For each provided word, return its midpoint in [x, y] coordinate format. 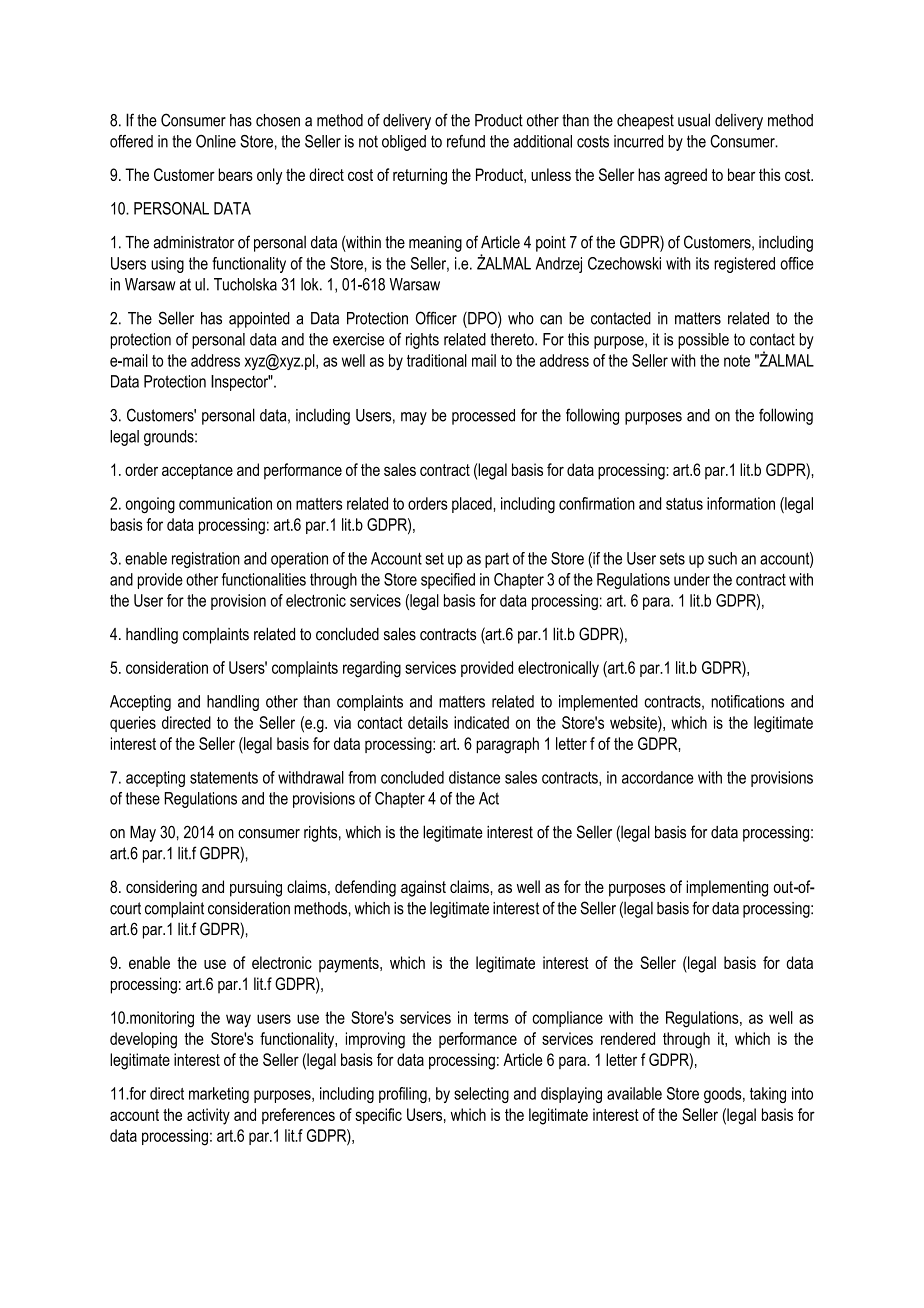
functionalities [264, 579]
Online [216, 141]
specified [448, 581]
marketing [219, 1095]
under [692, 579]
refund [466, 141]
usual [694, 120]
